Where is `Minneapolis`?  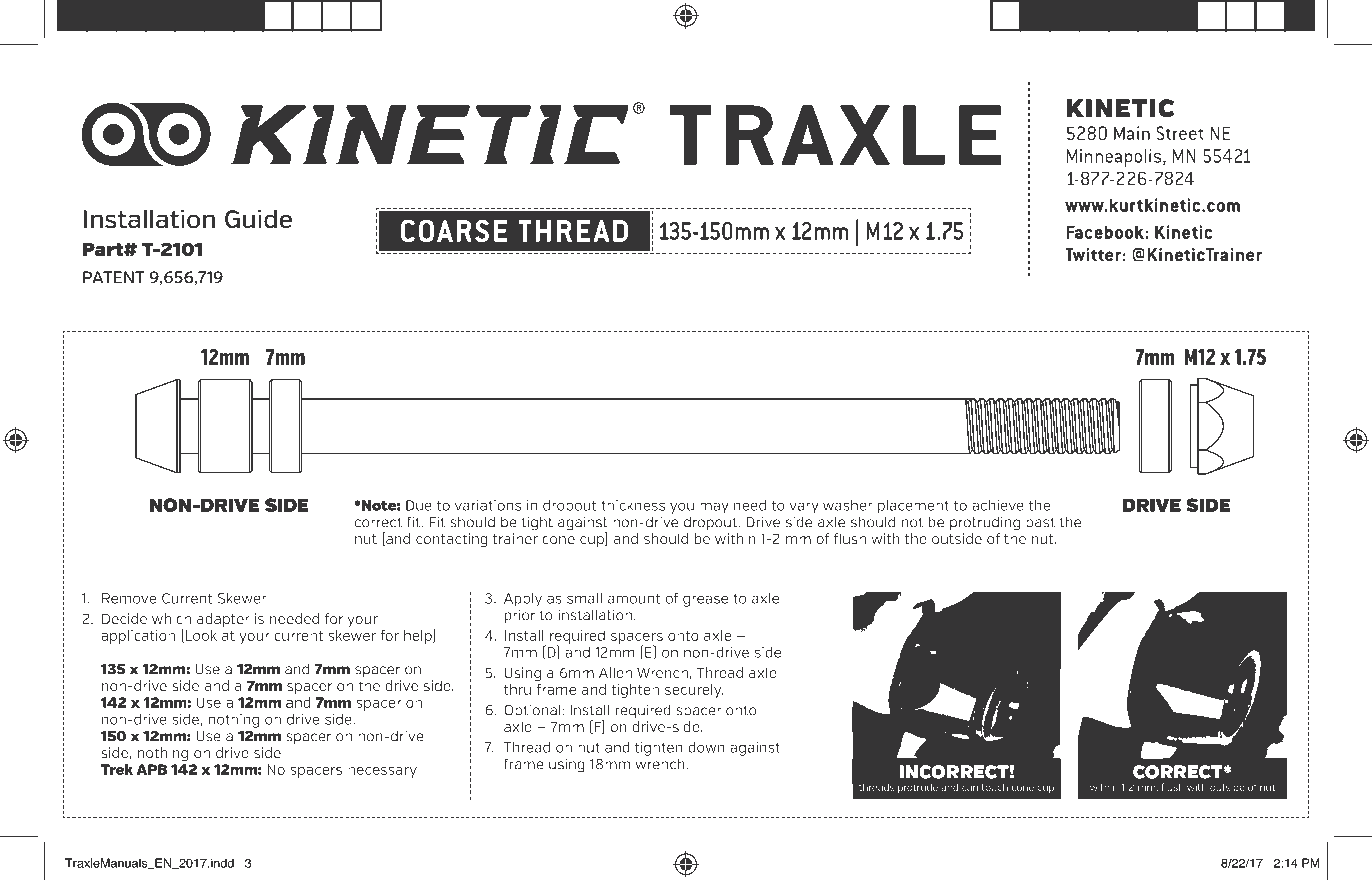
Minneapolis is located at coordinates (1115, 158).
